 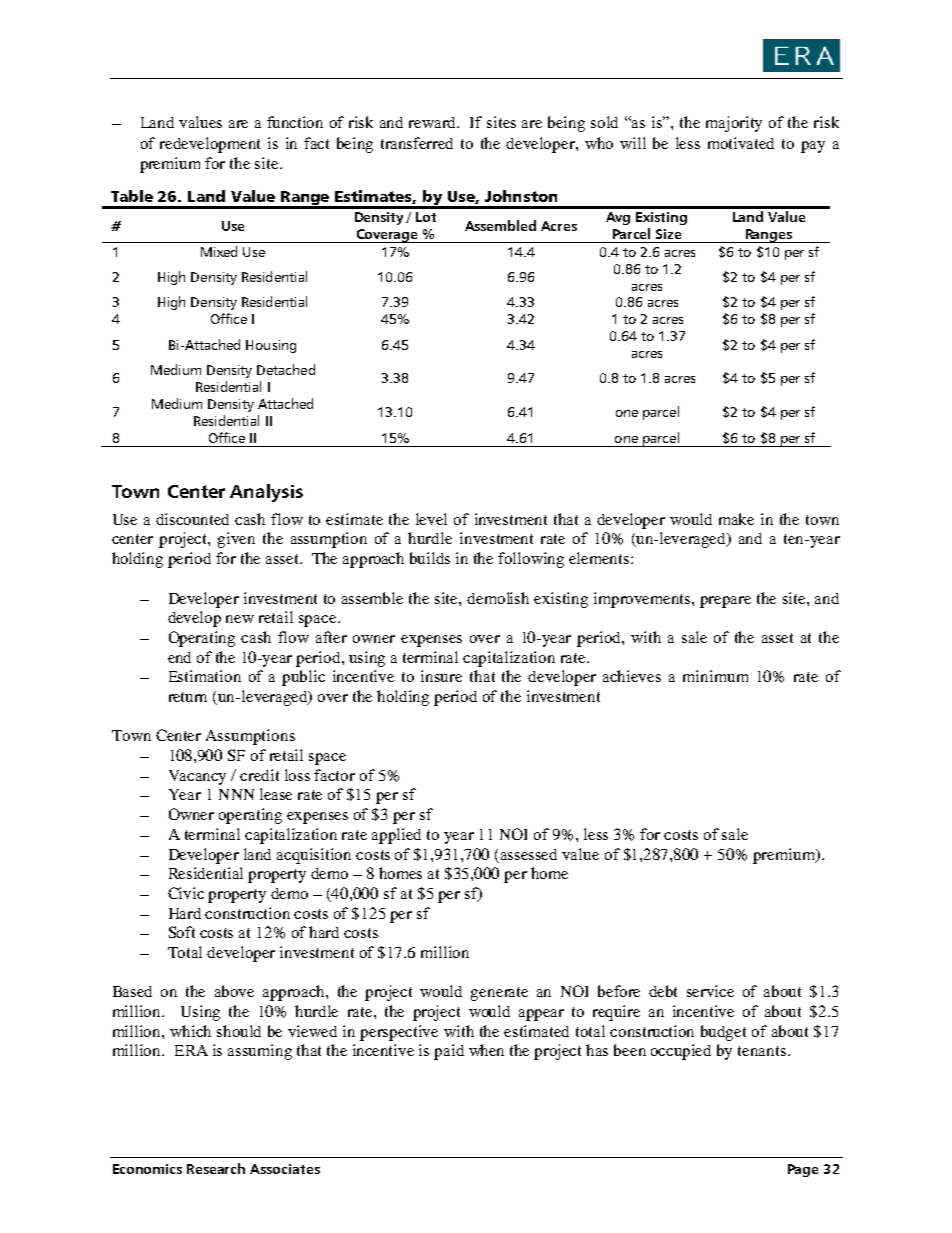 I want to click on make, so click(x=736, y=519).
